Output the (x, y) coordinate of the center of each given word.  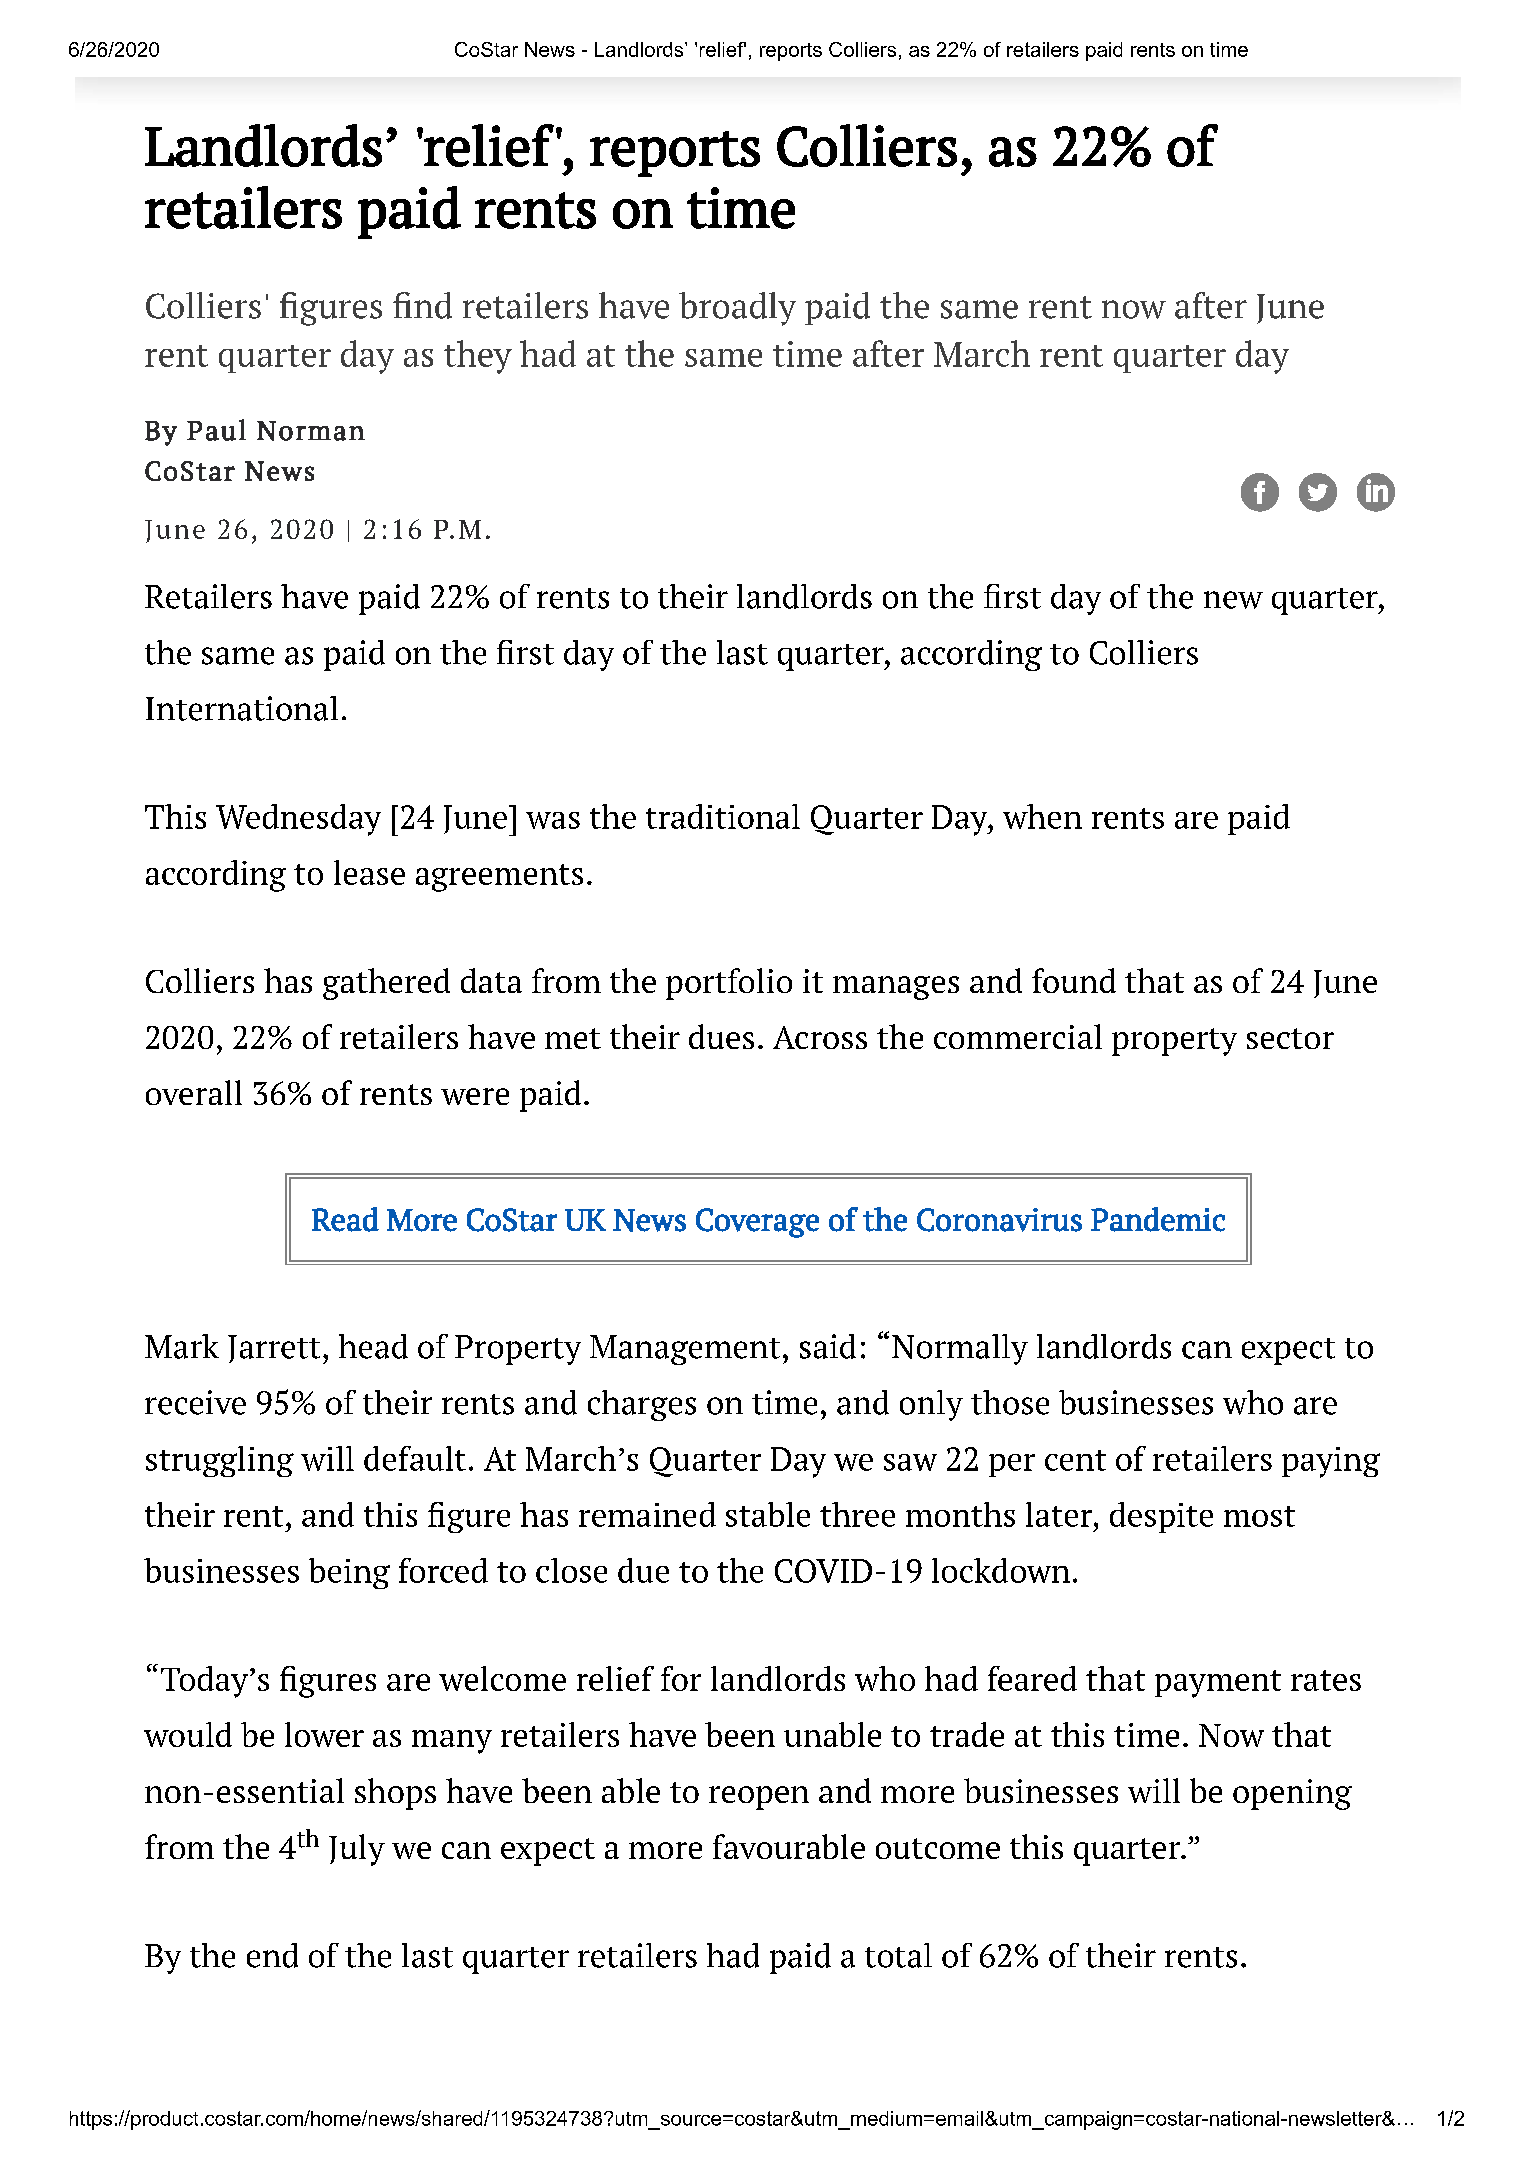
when (1042, 816)
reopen (759, 1798)
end (272, 1955)
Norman (311, 431)
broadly (737, 309)
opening (1292, 1794)
